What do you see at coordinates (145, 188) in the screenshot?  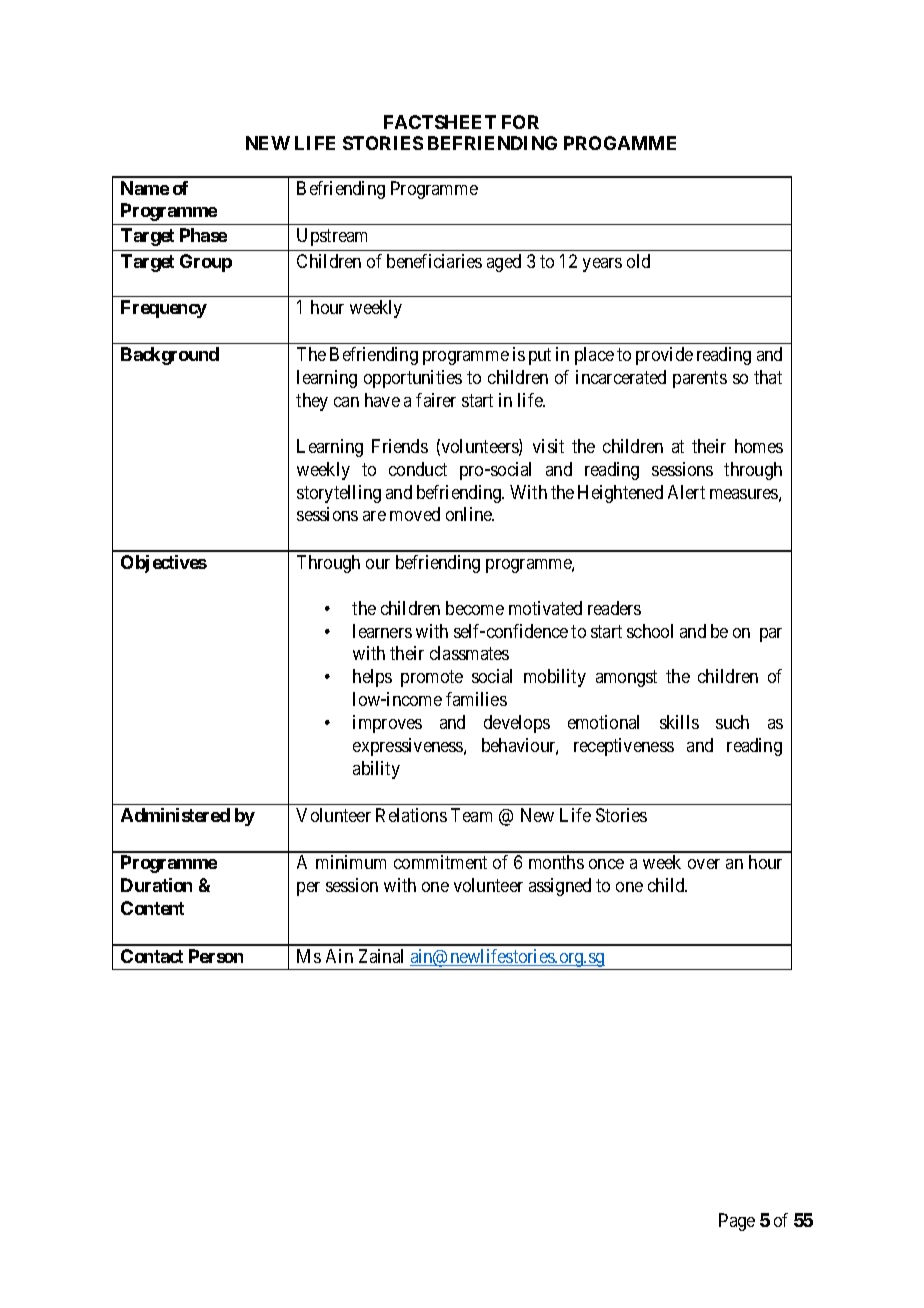 I see `Name` at bounding box center [145, 188].
